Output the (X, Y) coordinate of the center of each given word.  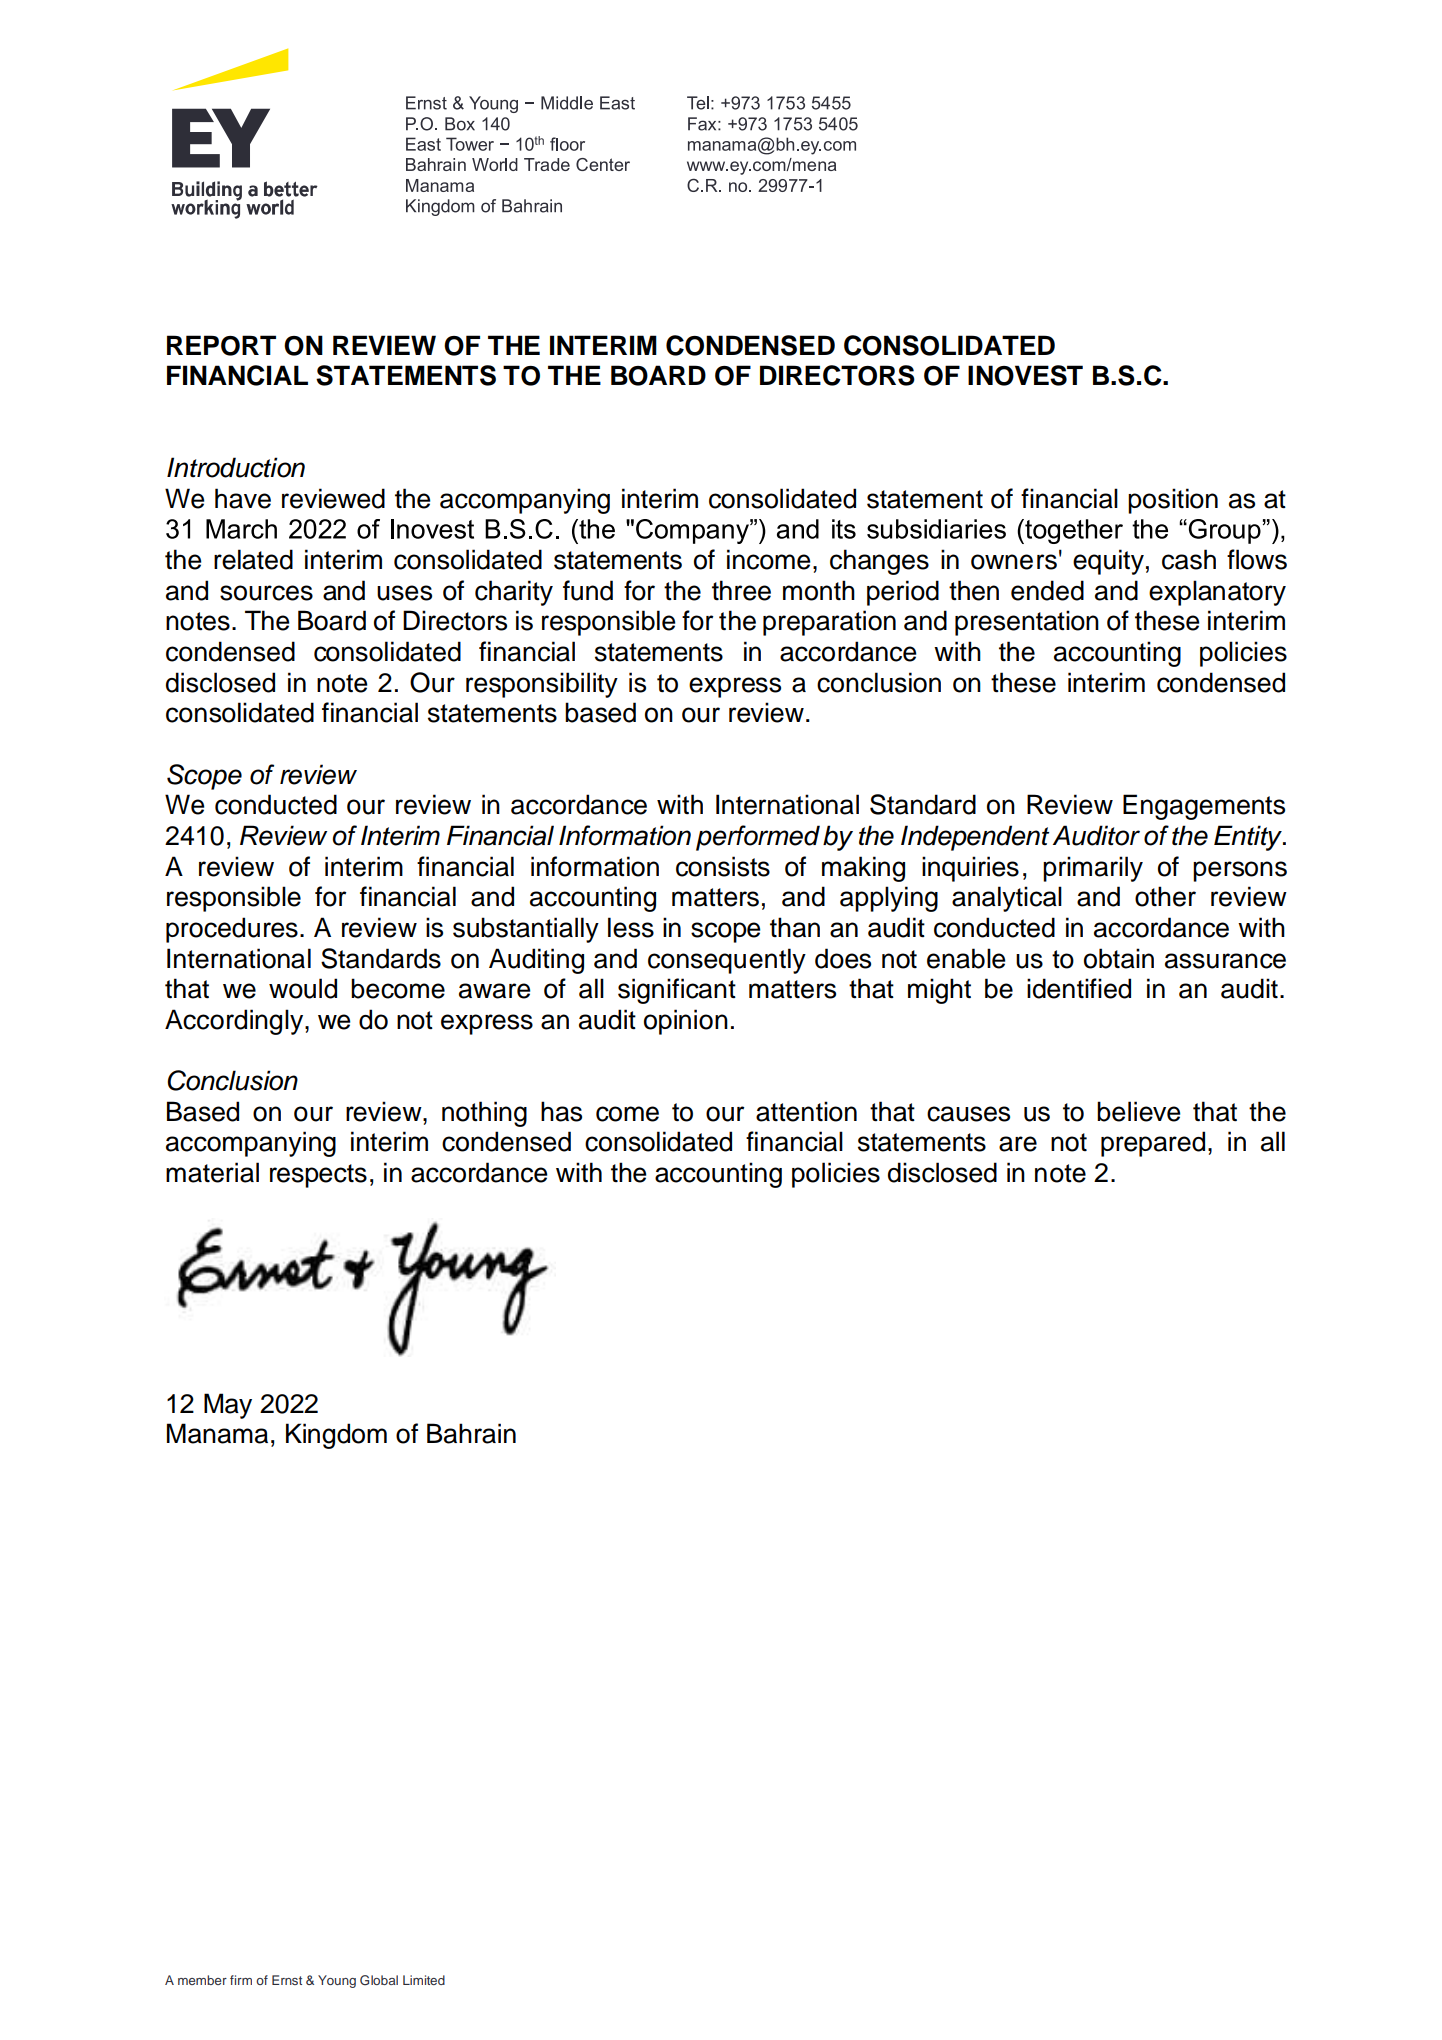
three (741, 590)
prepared (1153, 1144)
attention (806, 1111)
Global (379, 1980)
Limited (424, 1980)
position (1173, 501)
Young (337, 1981)
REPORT (221, 345)
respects (318, 1176)
